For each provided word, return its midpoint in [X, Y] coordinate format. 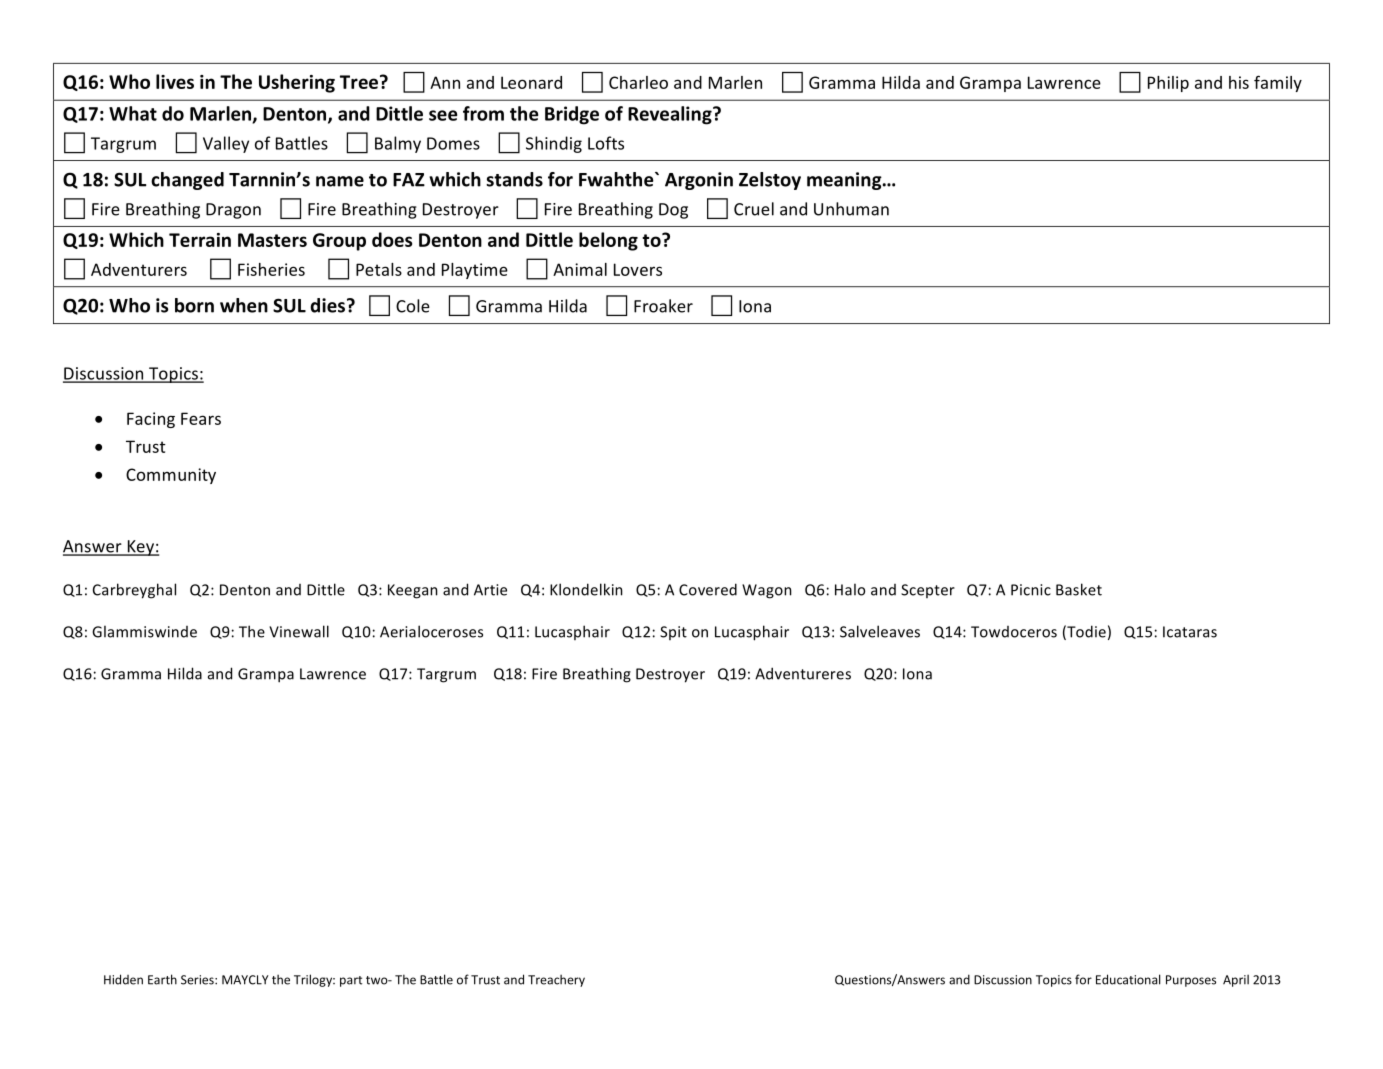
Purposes [1191, 981]
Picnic [1031, 590]
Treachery [556, 980]
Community [171, 476]
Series [198, 980]
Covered [708, 589]
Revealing [671, 115]
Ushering [297, 83]
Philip [1168, 84]
